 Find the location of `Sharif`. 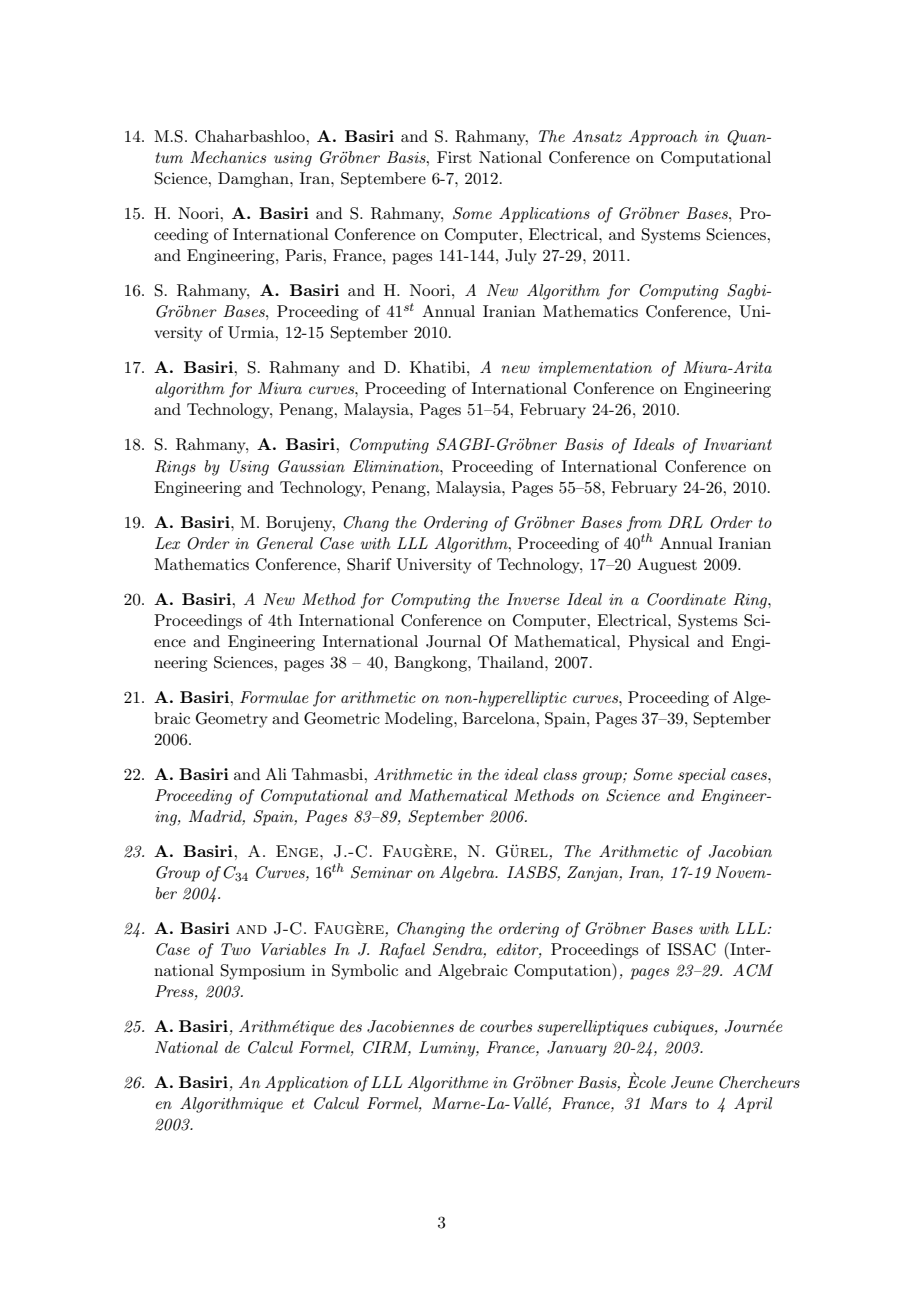

Sharif is located at coordinates (369, 564).
